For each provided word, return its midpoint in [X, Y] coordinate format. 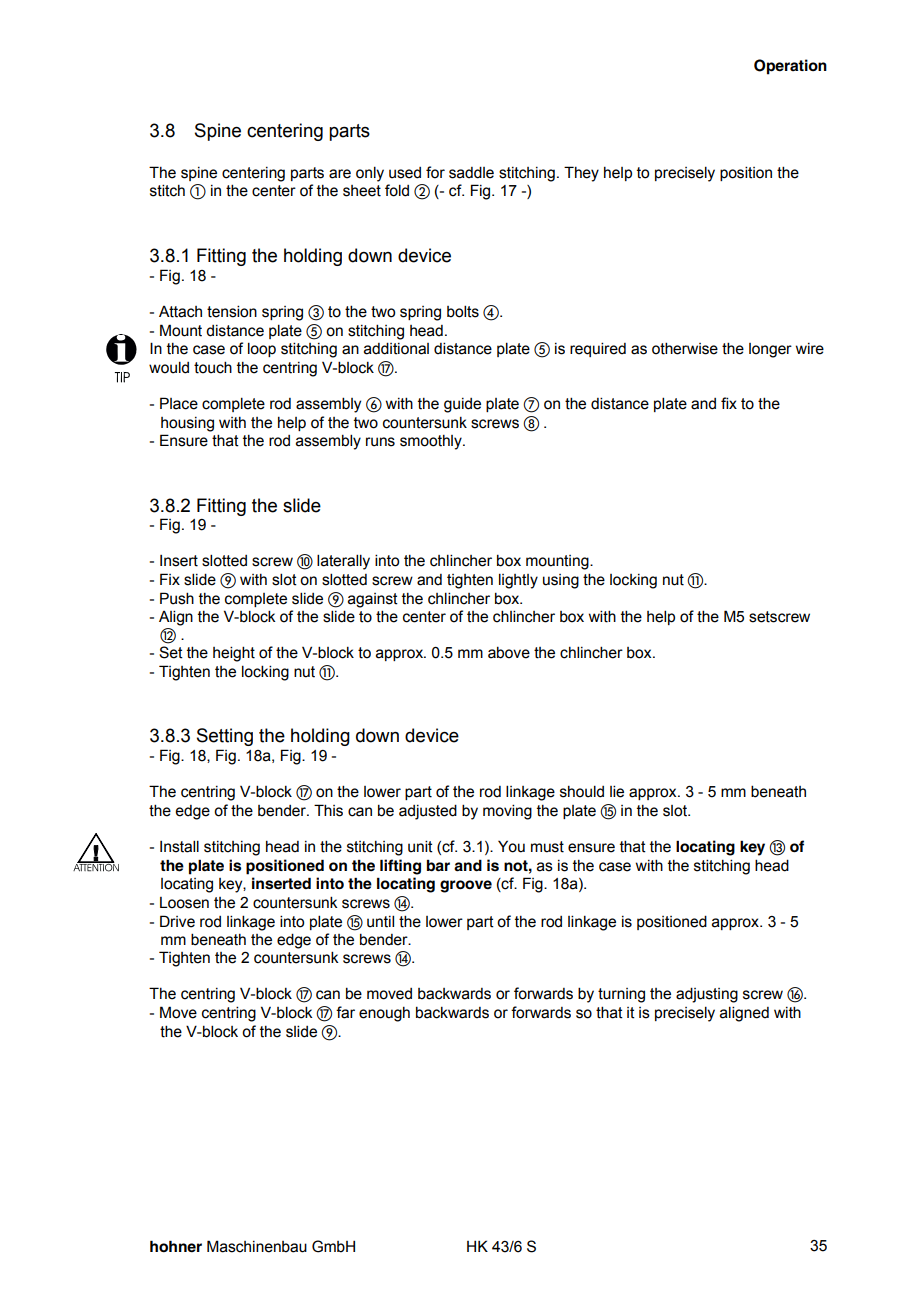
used [405, 173]
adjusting [707, 995]
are [340, 174]
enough [384, 1014]
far [345, 1012]
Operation [790, 67]
